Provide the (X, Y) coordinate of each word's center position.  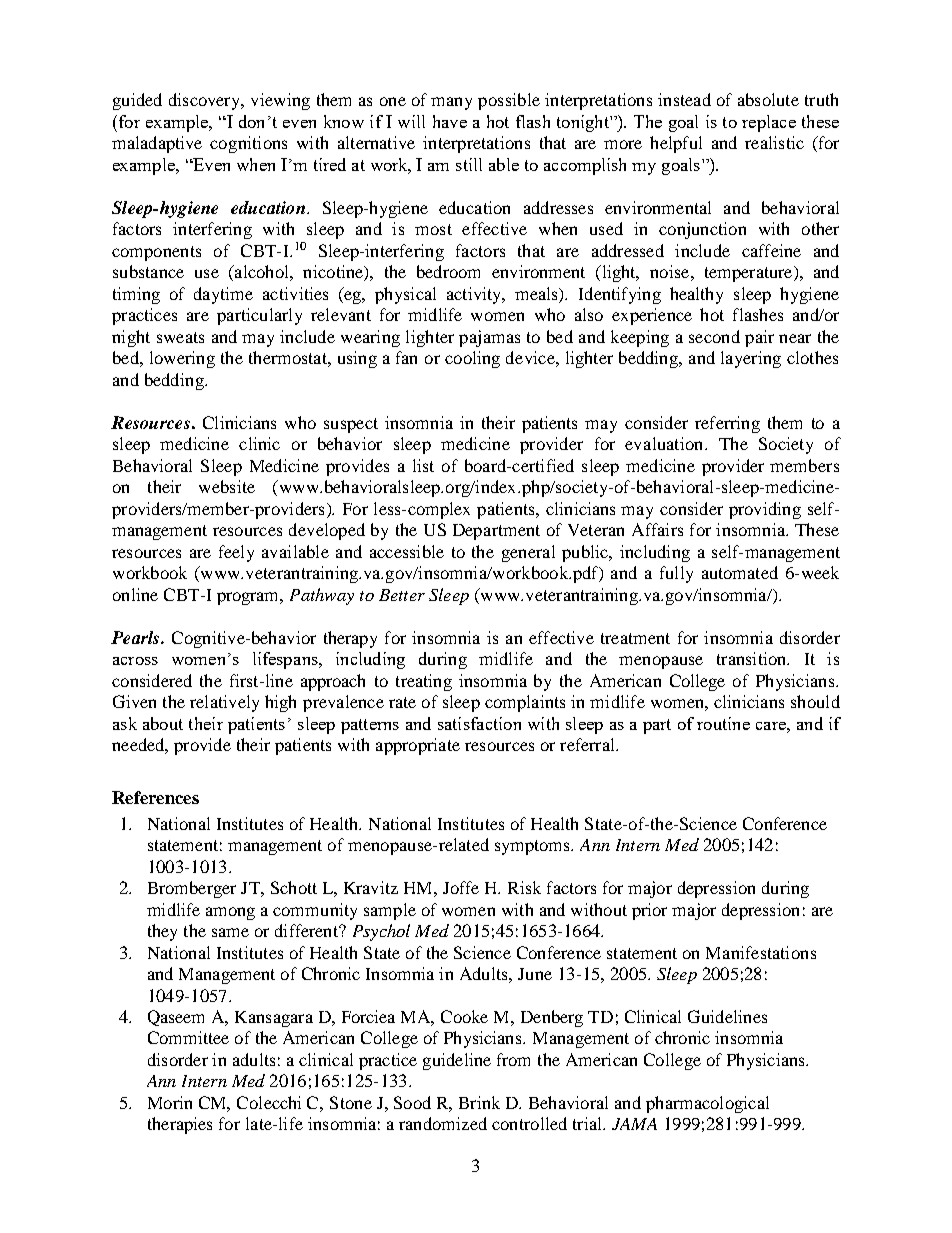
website (227, 486)
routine (723, 723)
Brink (479, 1102)
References (155, 797)
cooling (472, 359)
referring (727, 424)
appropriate (418, 746)
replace (769, 123)
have (450, 121)
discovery (206, 101)
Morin (170, 1102)
